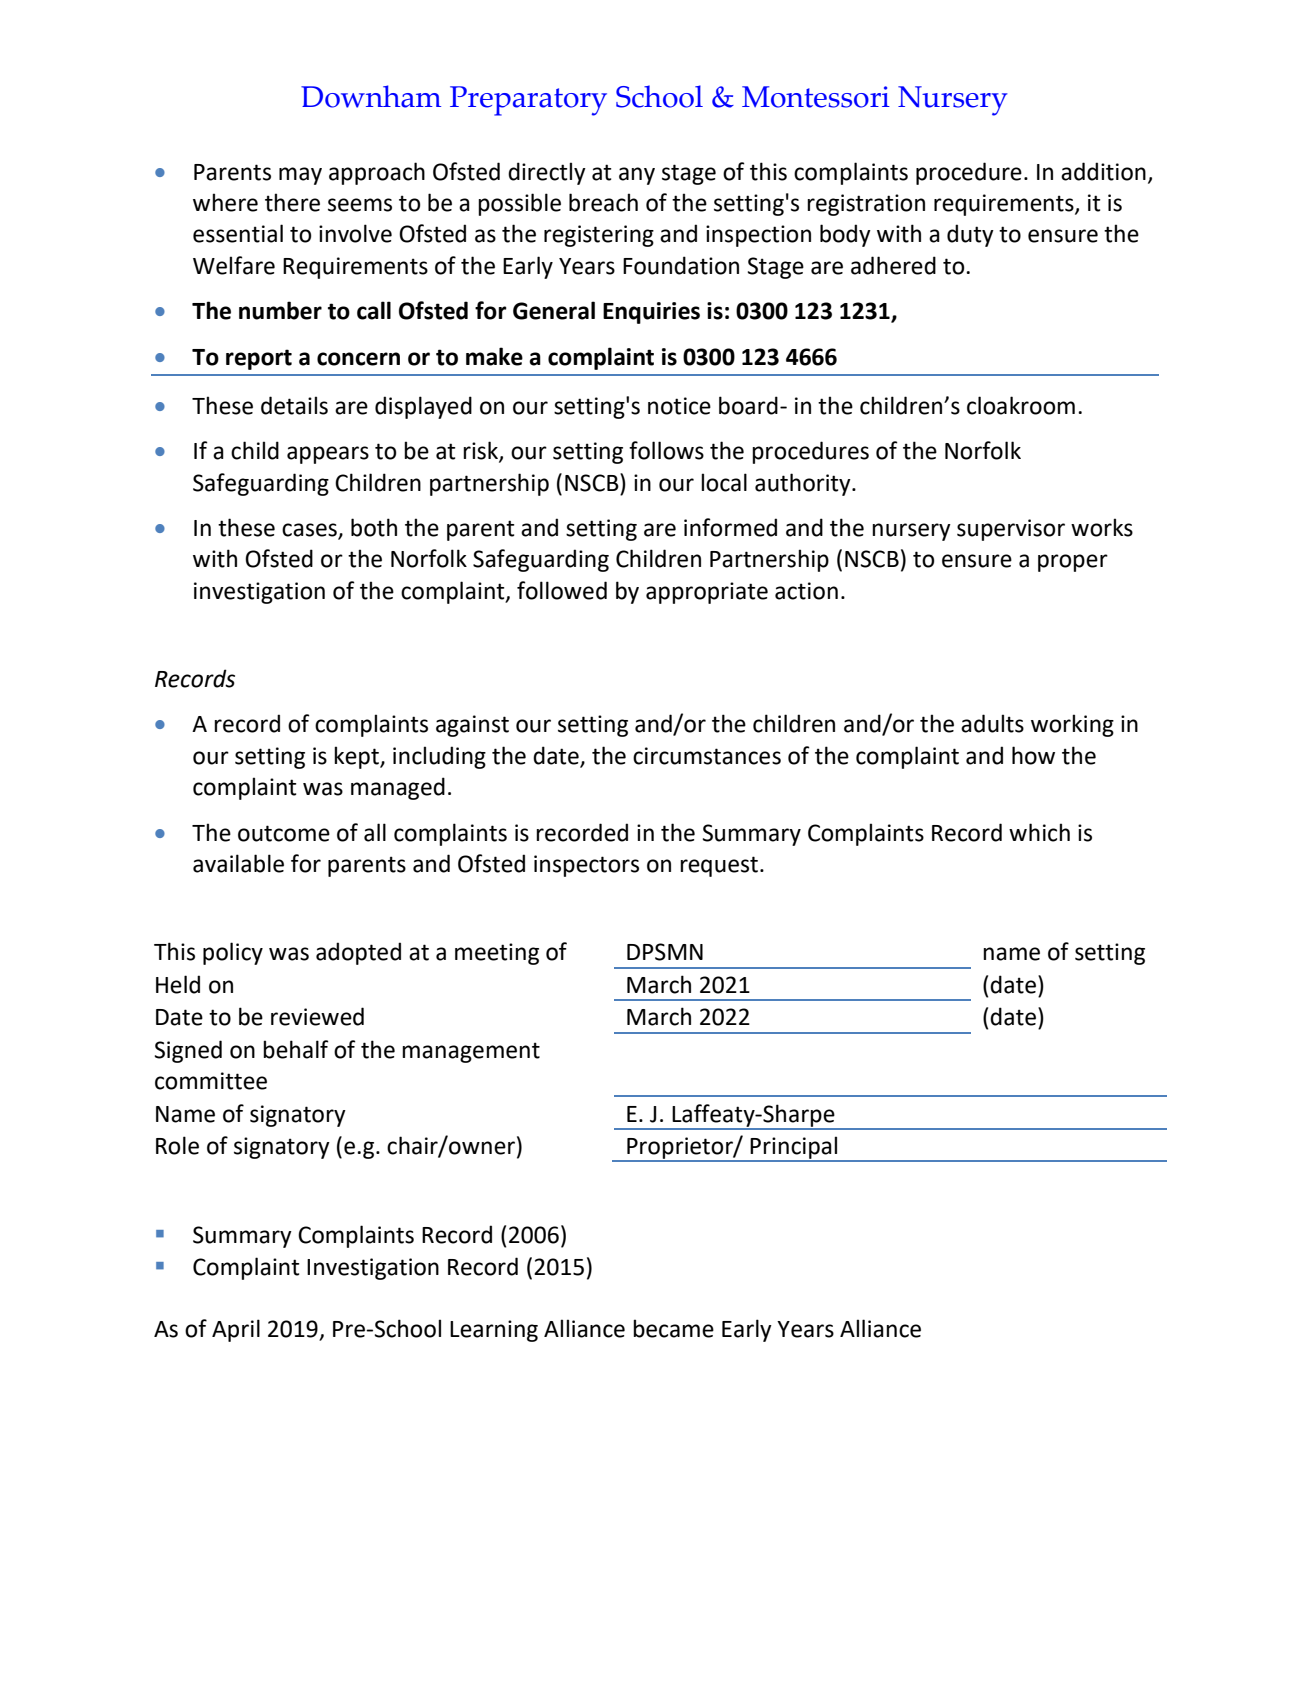 This screenshot has height=1694, width=1309. What do you see at coordinates (497, 954) in the screenshot?
I see `meeting` at bounding box center [497, 954].
